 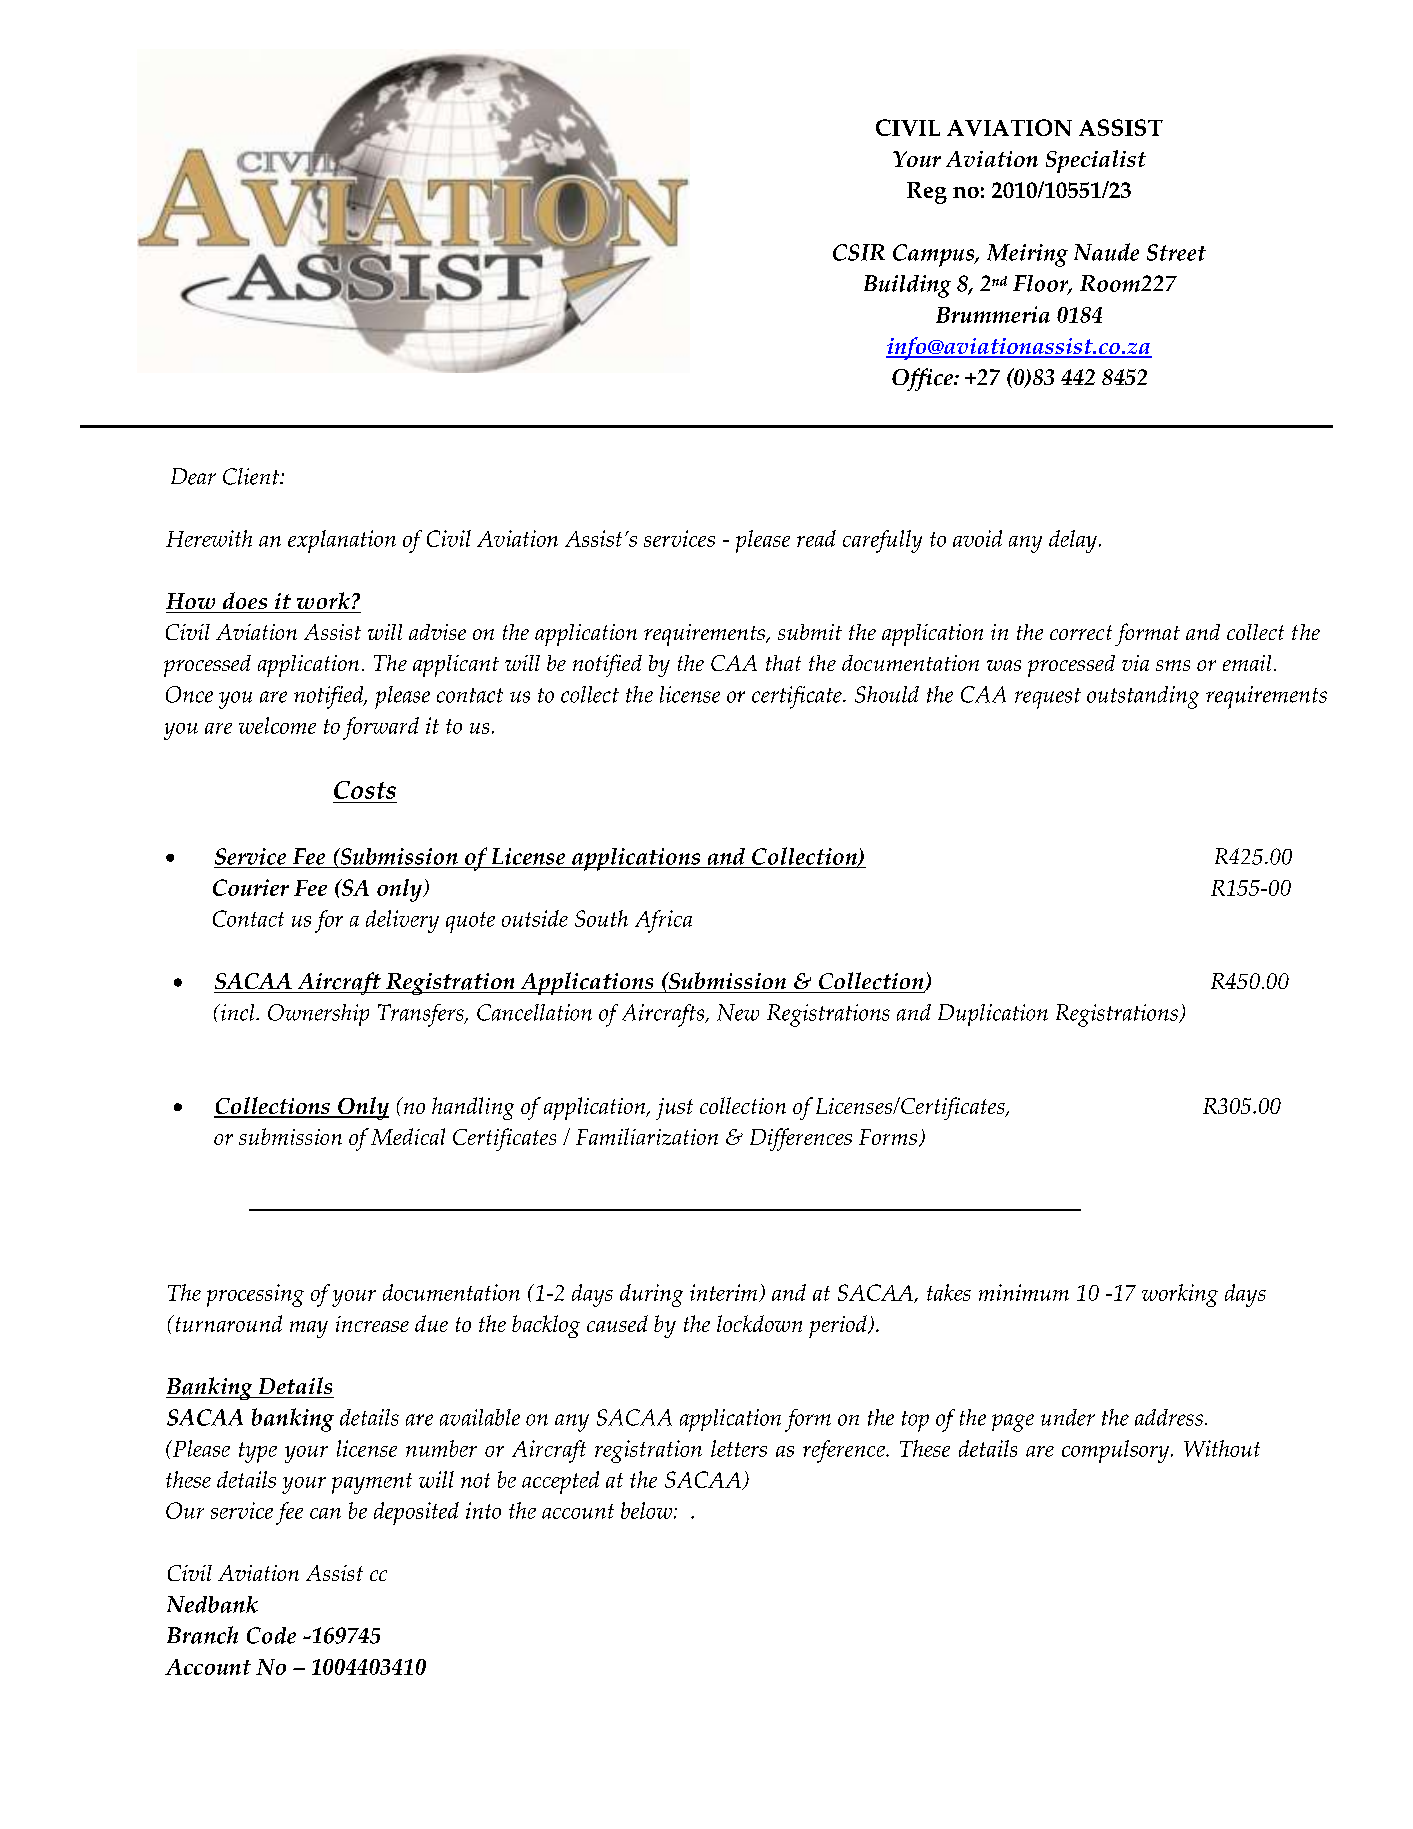 What do you see at coordinates (251, 887) in the screenshot?
I see `Courier` at bounding box center [251, 887].
